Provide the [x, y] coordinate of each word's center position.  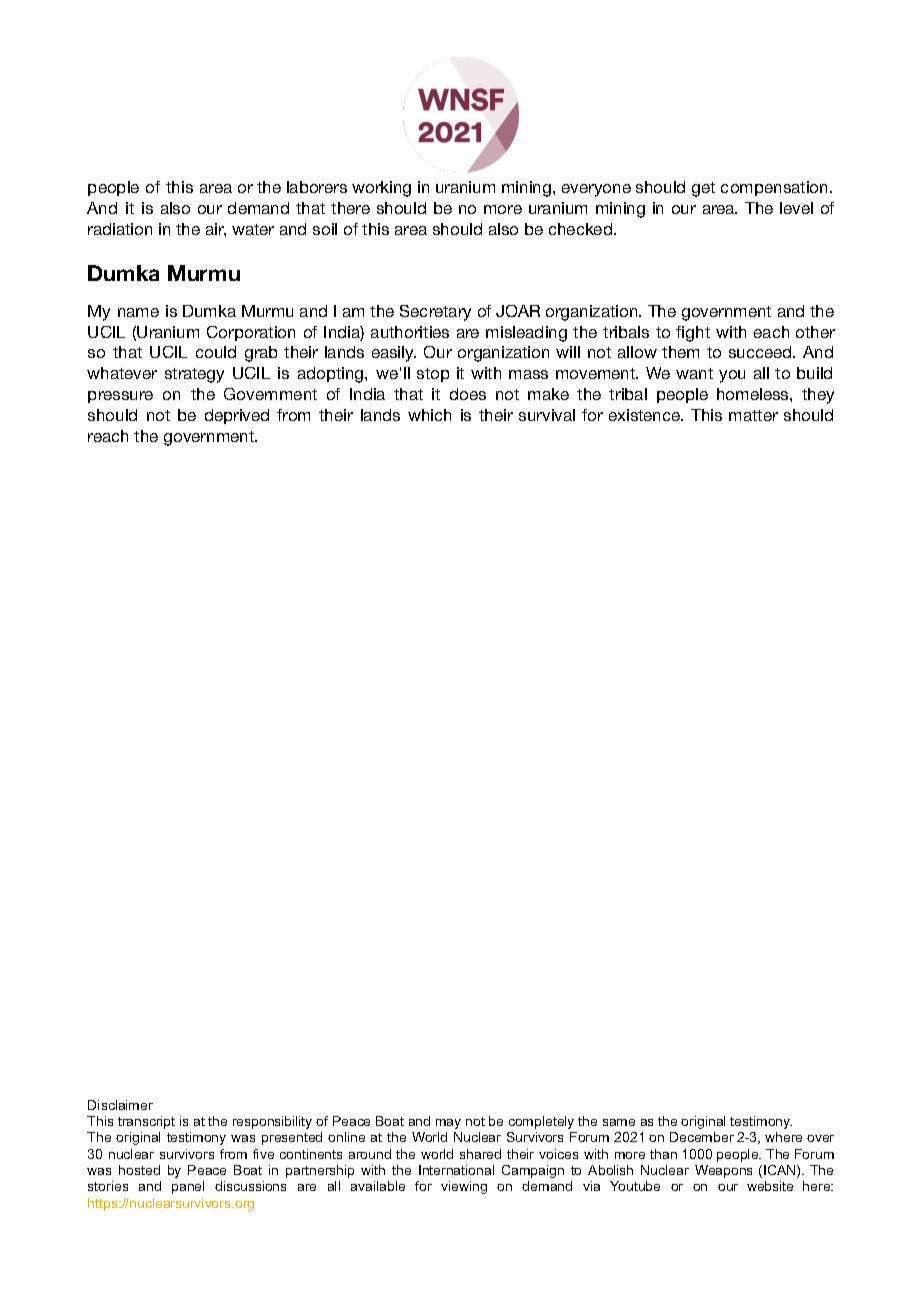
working [381, 189]
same [619, 1122]
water [253, 229]
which [429, 415]
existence [646, 415]
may [448, 1124]
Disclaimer [120, 1105]
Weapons [723, 1171]
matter [753, 415]
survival [547, 415]
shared [480, 1154]
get [703, 189]
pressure [120, 397]
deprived [237, 416]
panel [188, 1187]
